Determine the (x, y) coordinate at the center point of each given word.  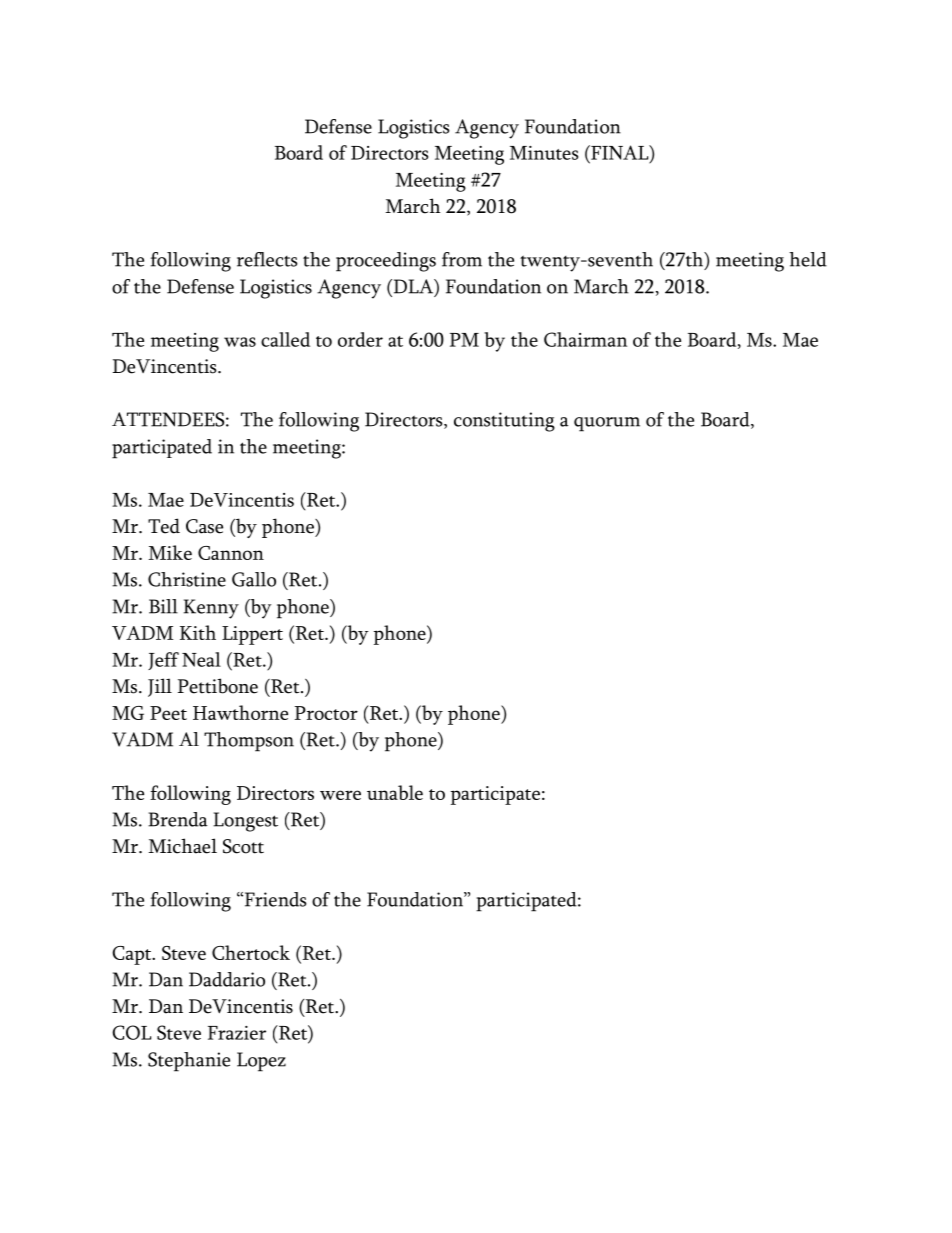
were (340, 795)
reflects (267, 259)
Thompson (249, 742)
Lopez (261, 1062)
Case (204, 526)
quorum (607, 424)
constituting (504, 422)
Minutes (544, 153)
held (808, 259)
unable (395, 792)
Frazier (237, 1033)
